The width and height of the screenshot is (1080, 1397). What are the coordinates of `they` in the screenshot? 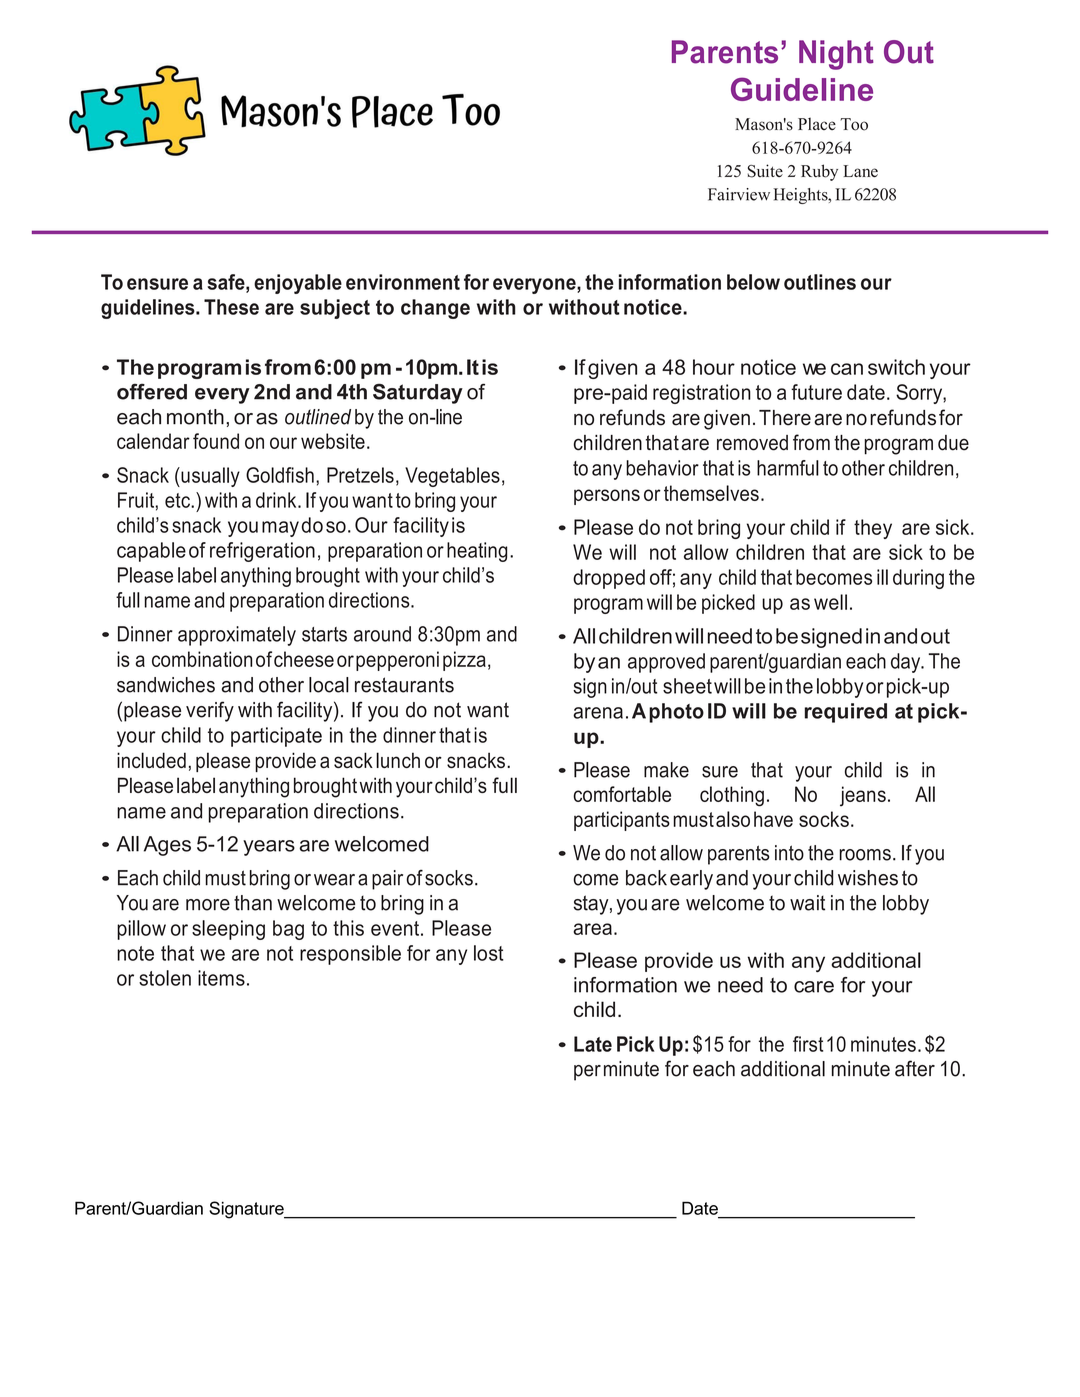 It's located at (873, 529).
